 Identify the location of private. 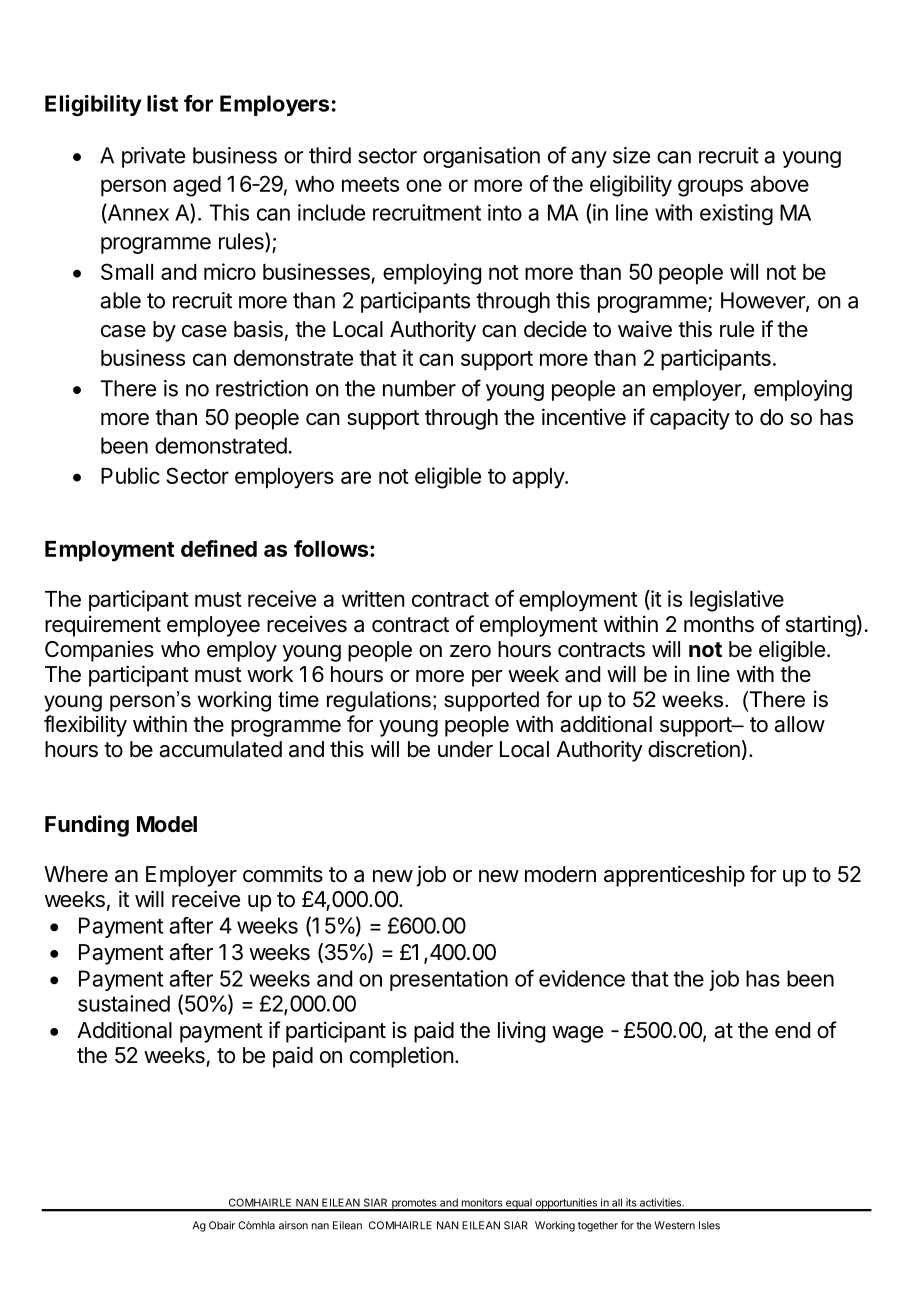
(153, 157).
